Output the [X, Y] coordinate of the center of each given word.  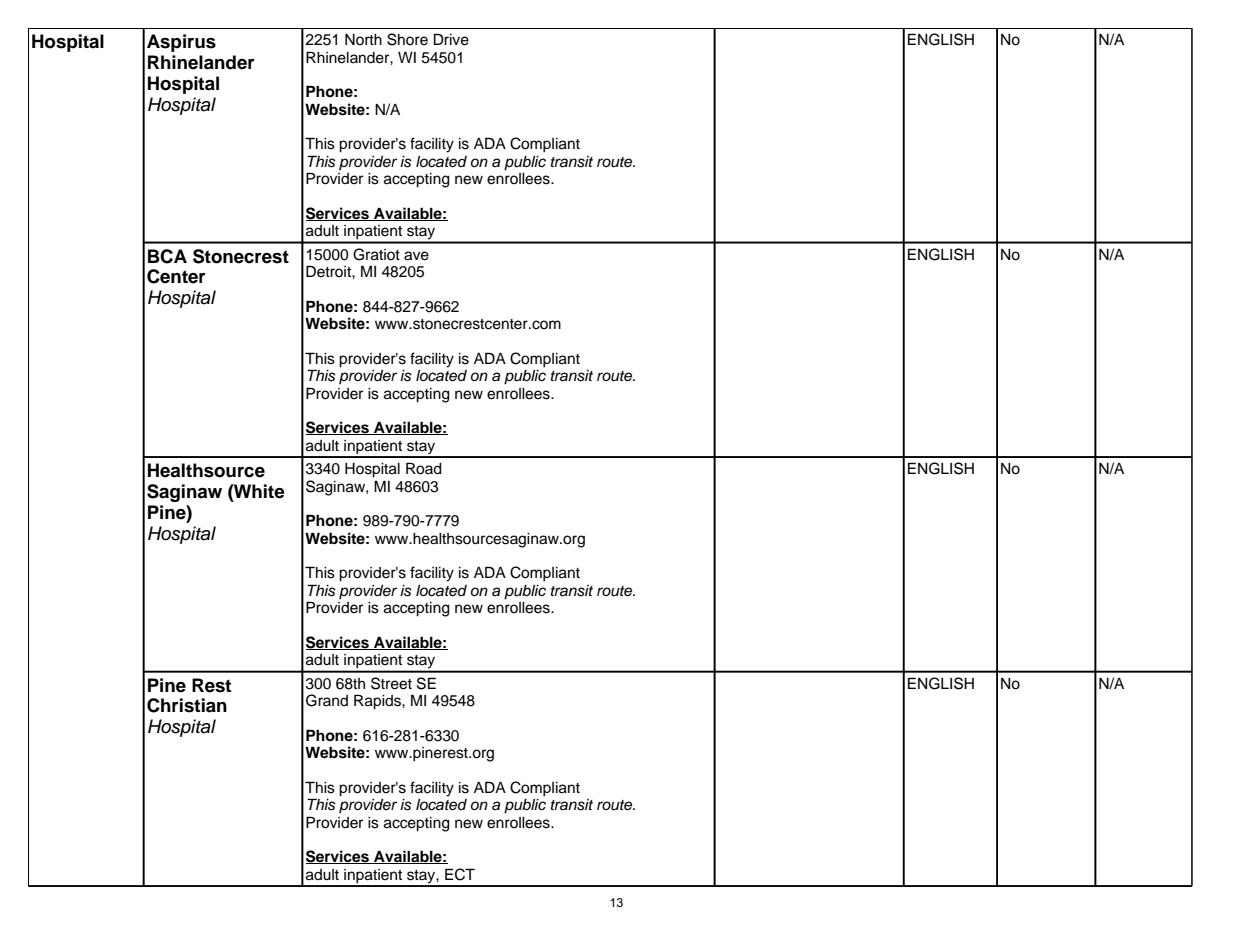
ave [416, 256]
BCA [167, 256]
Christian [187, 705]
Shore [407, 39]
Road [424, 468]
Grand [327, 700]
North [363, 39]
